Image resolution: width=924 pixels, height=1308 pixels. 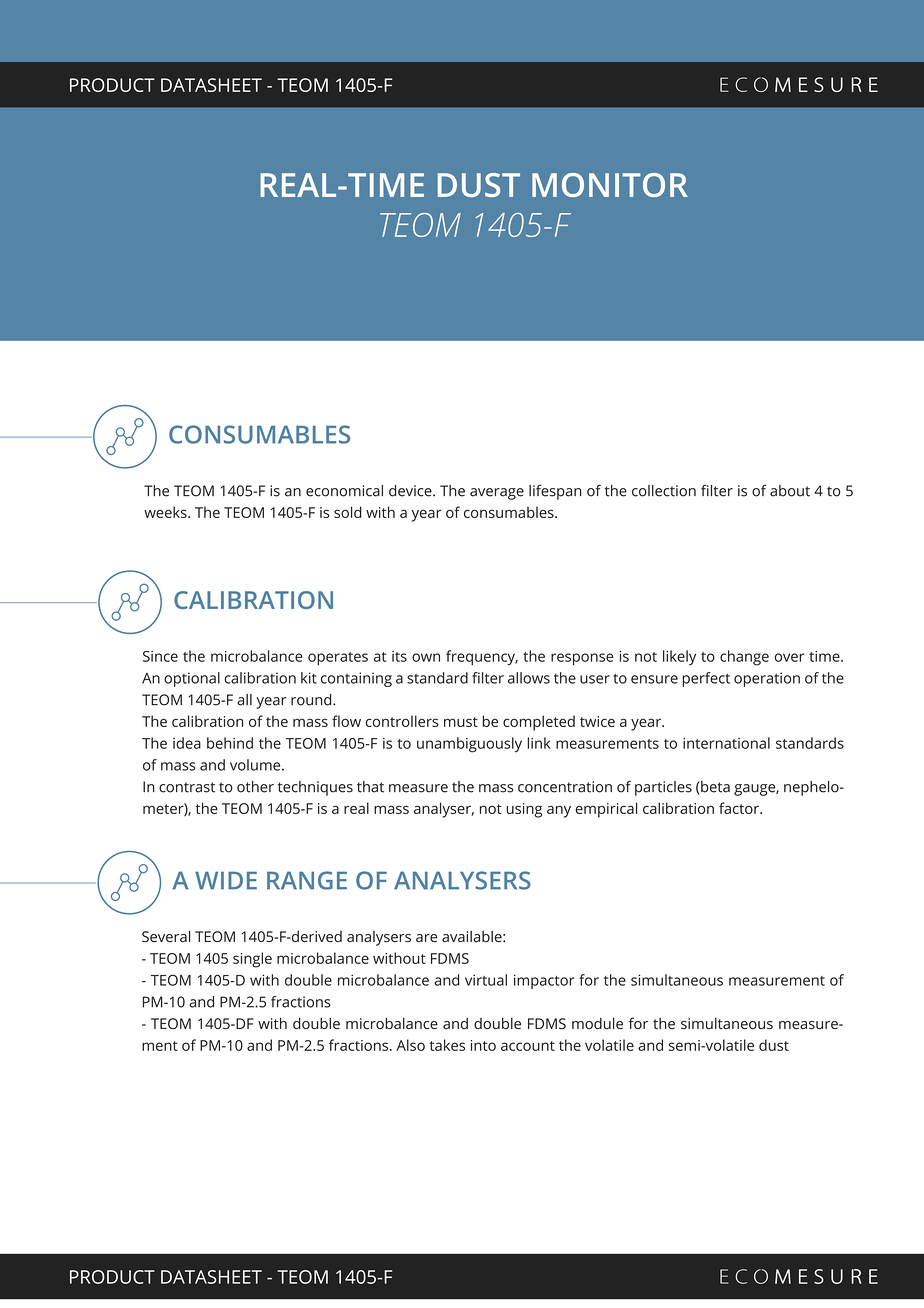 I want to click on single, so click(x=252, y=960).
